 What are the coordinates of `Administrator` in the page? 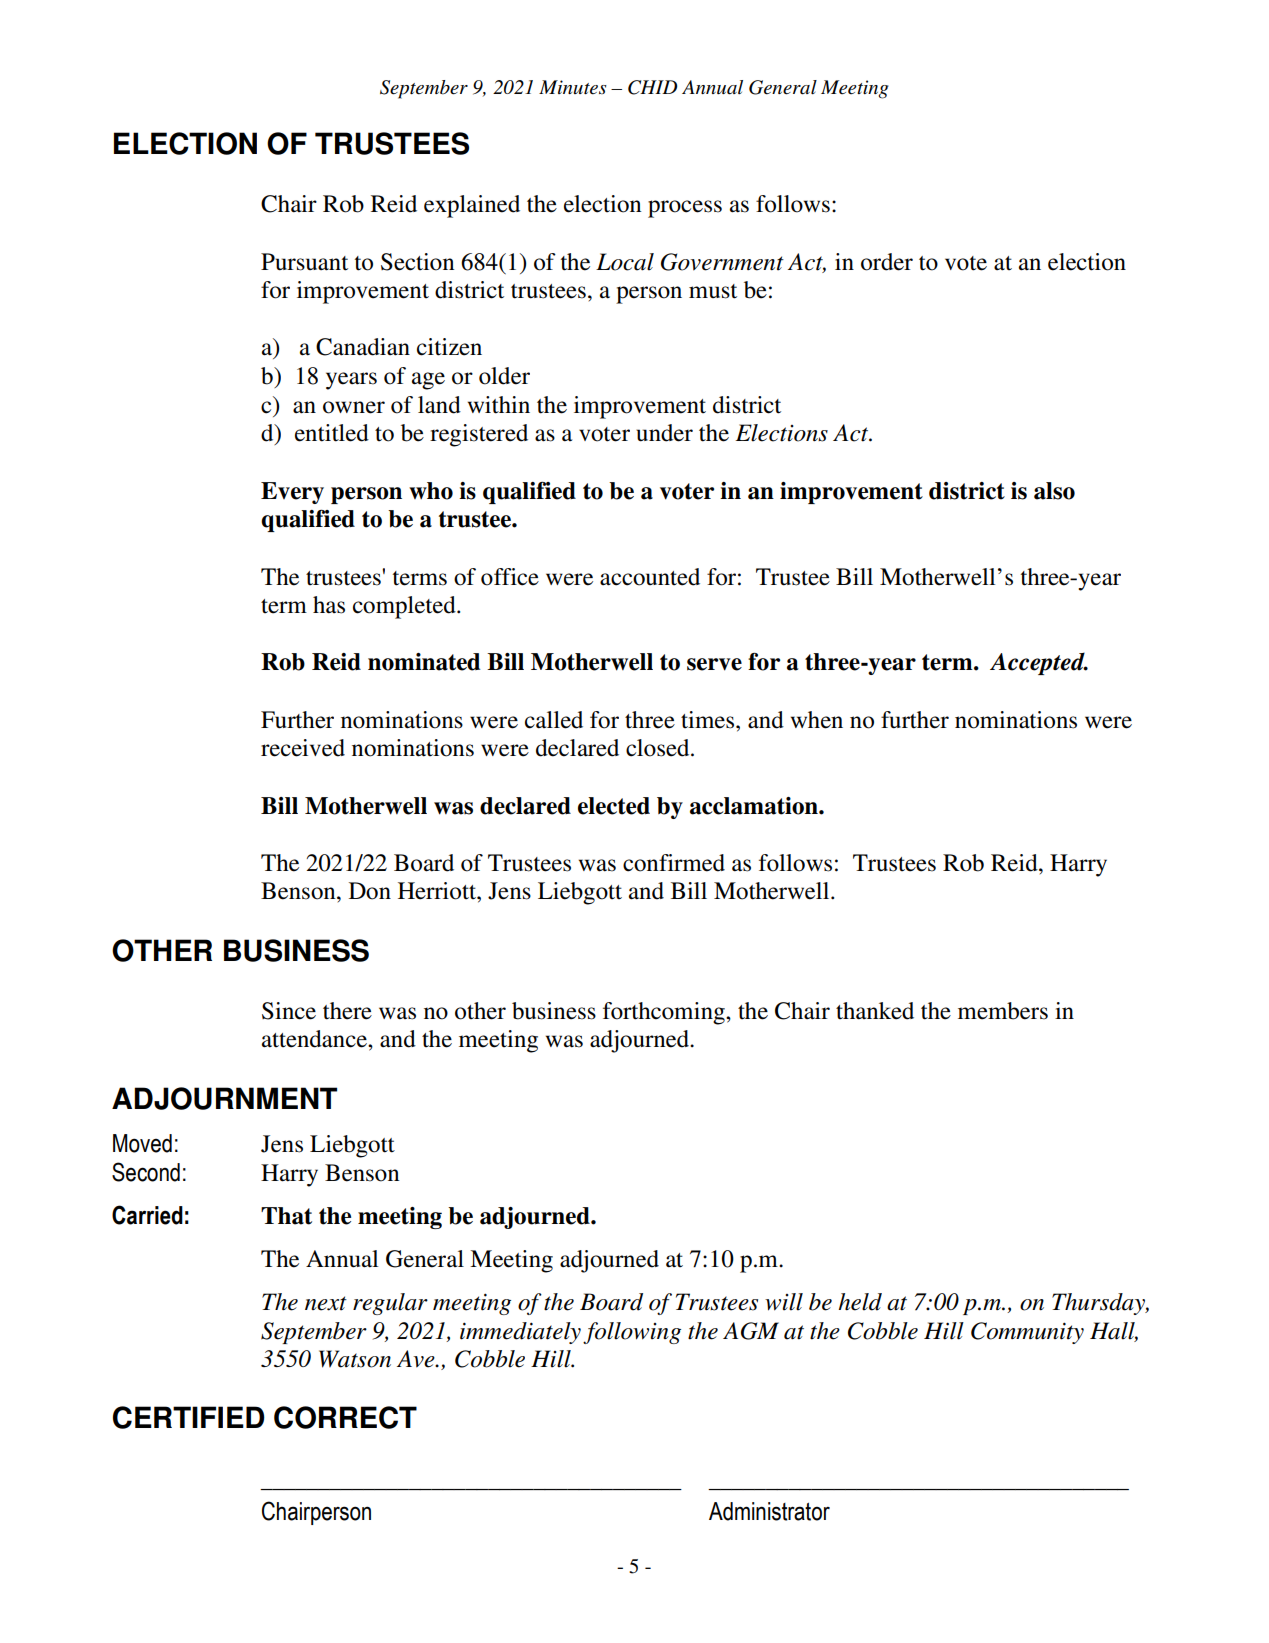 It's located at (769, 1511).
